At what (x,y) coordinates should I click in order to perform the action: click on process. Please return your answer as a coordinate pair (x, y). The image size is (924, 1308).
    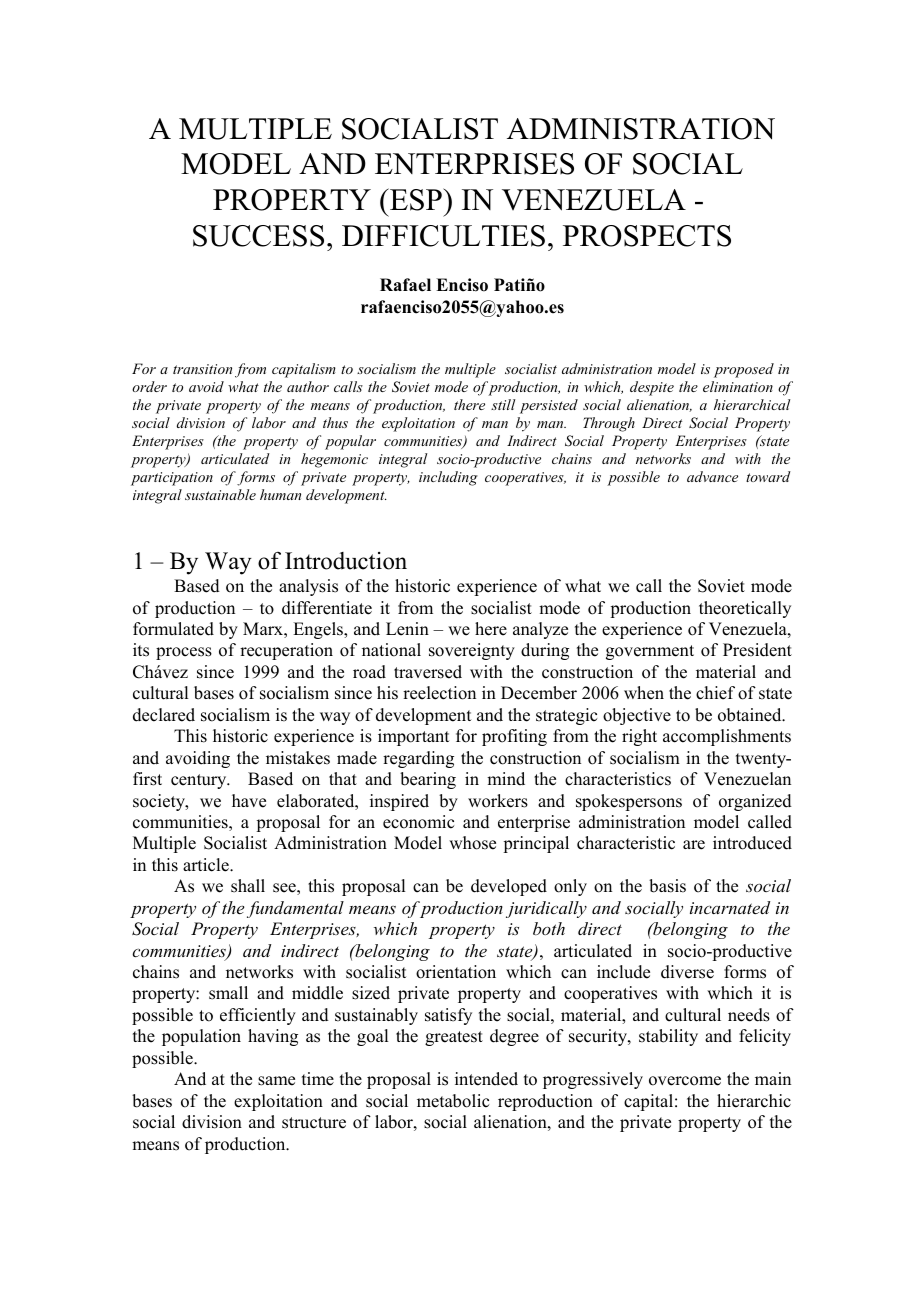
    Looking at the image, I should click on (184, 653).
